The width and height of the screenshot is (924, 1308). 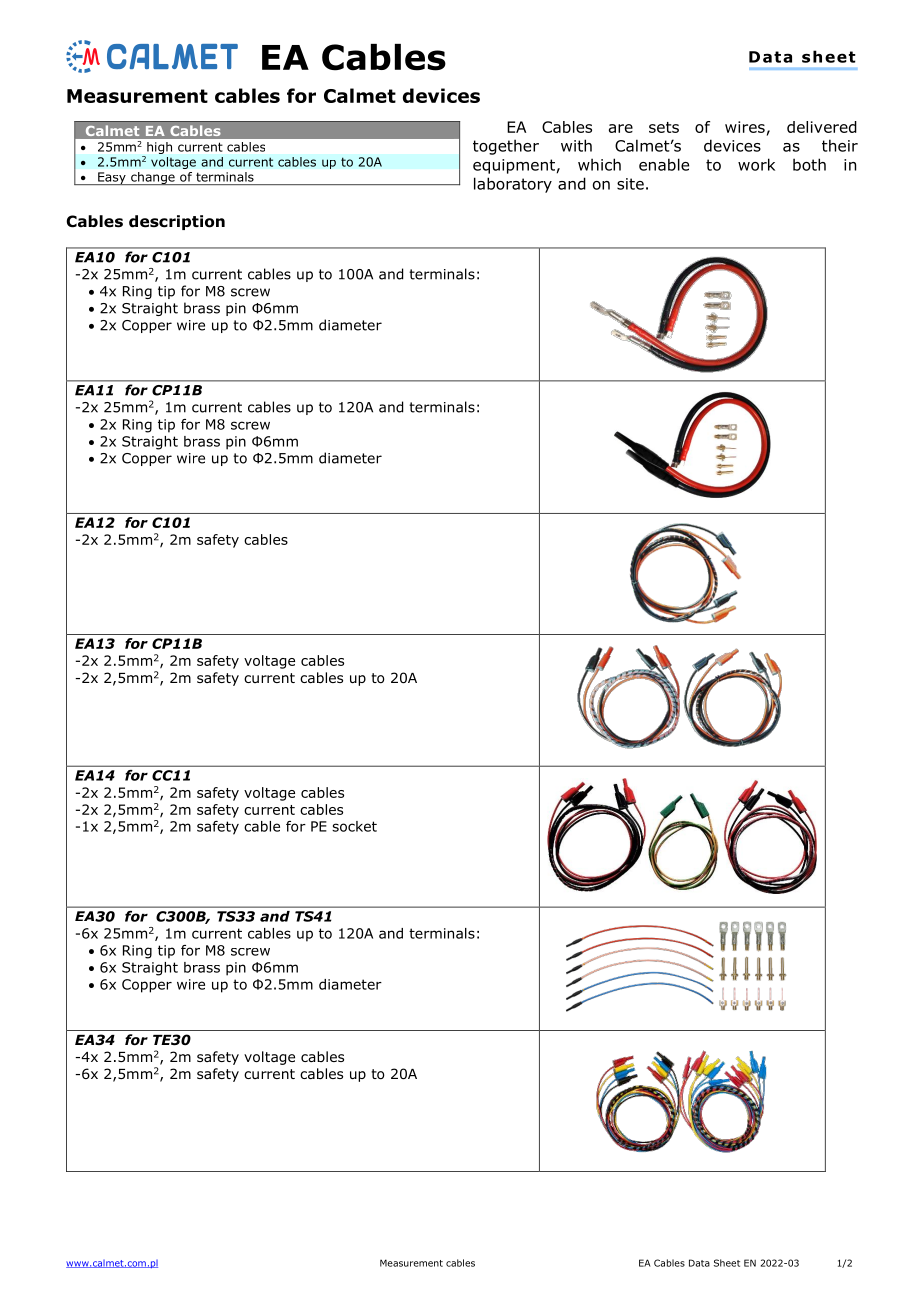 I want to click on socket, so click(x=354, y=826).
